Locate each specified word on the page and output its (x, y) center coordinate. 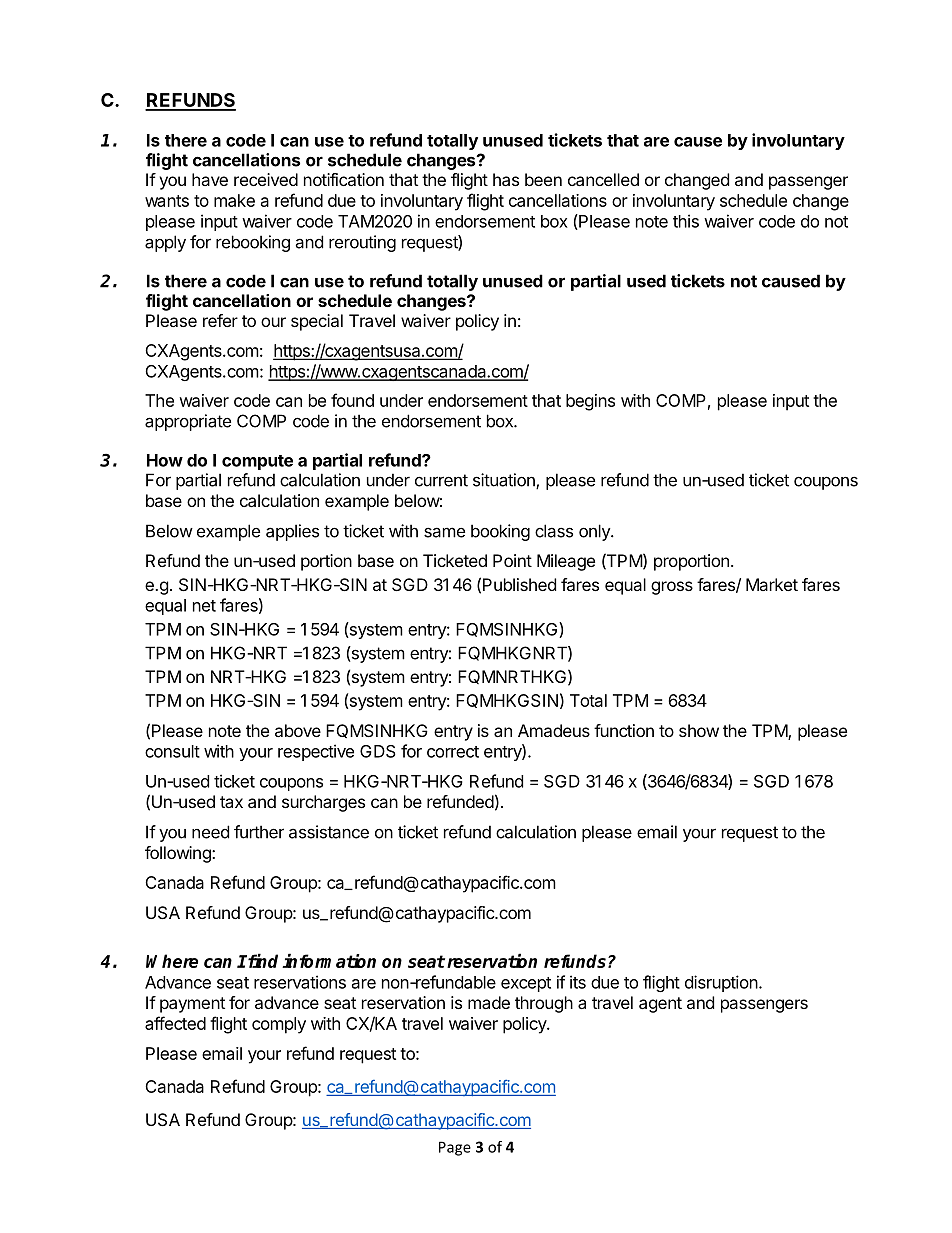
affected (175, 1023)
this (686, 221)
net (204, 606)
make (234, 200)
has (506, 179)
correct (453, 752)
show (699, 730)
